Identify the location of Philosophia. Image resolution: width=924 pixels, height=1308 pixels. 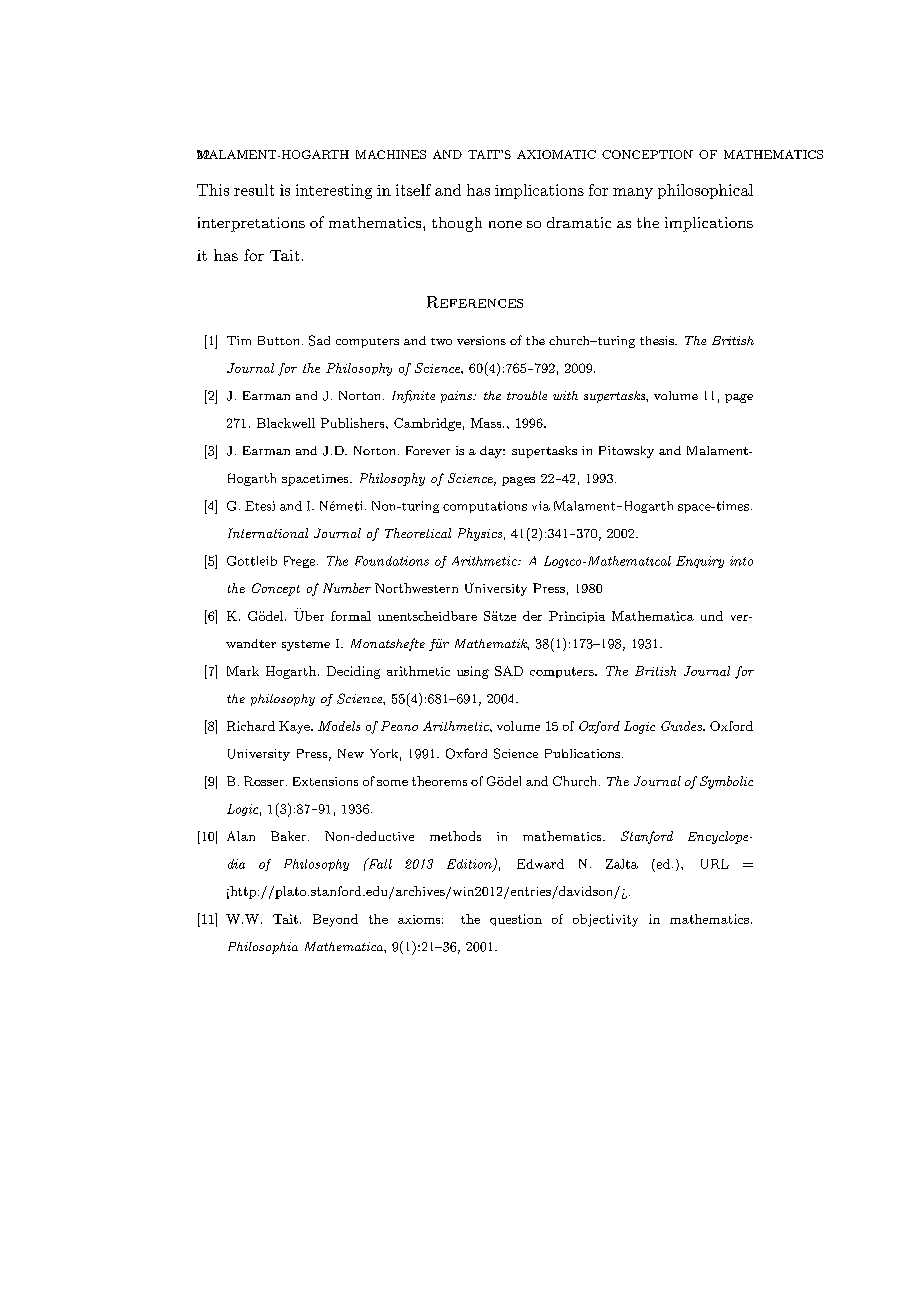
(263, 948).
